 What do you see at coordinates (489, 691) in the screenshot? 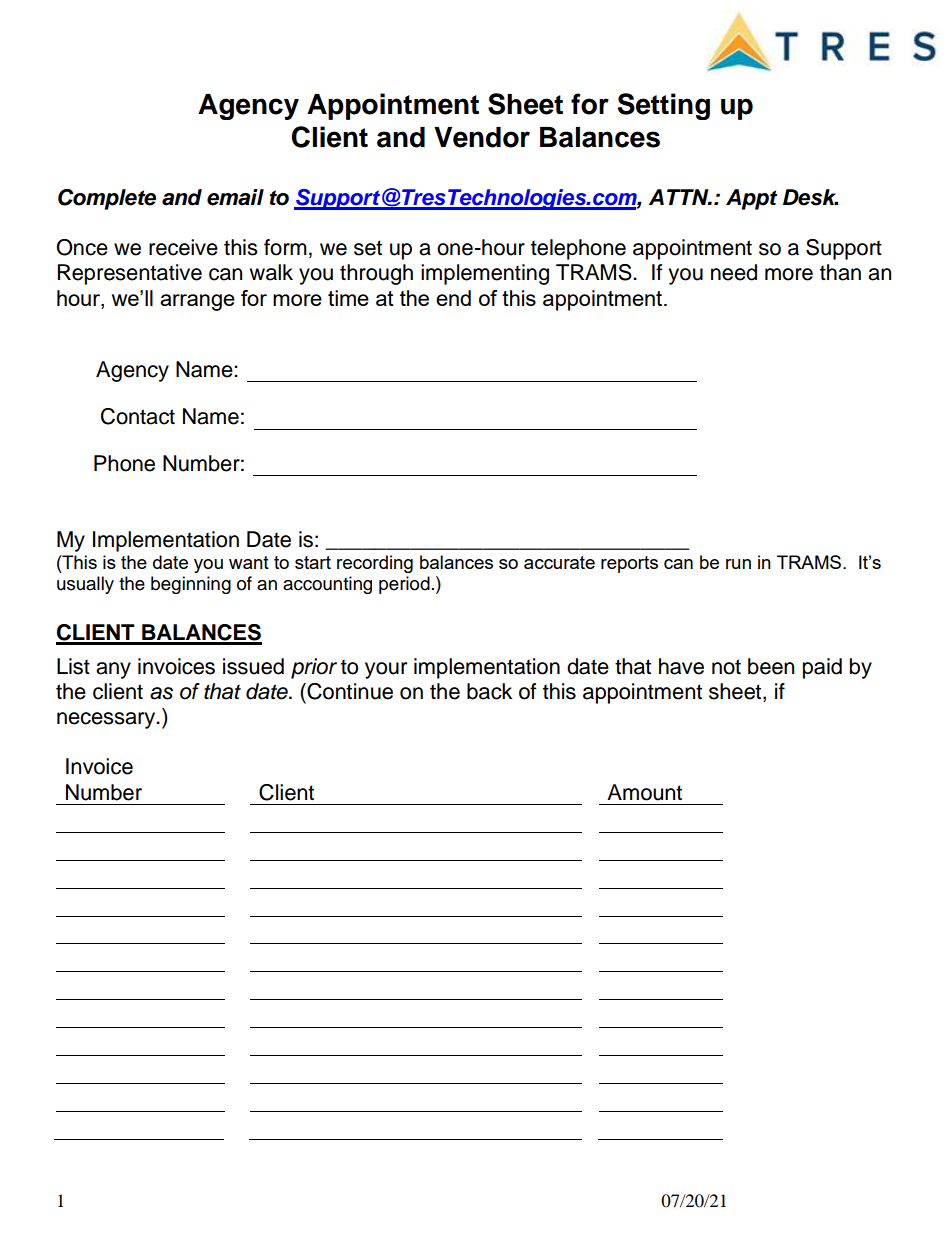
I see `back` at bounding box center [489, 691].
